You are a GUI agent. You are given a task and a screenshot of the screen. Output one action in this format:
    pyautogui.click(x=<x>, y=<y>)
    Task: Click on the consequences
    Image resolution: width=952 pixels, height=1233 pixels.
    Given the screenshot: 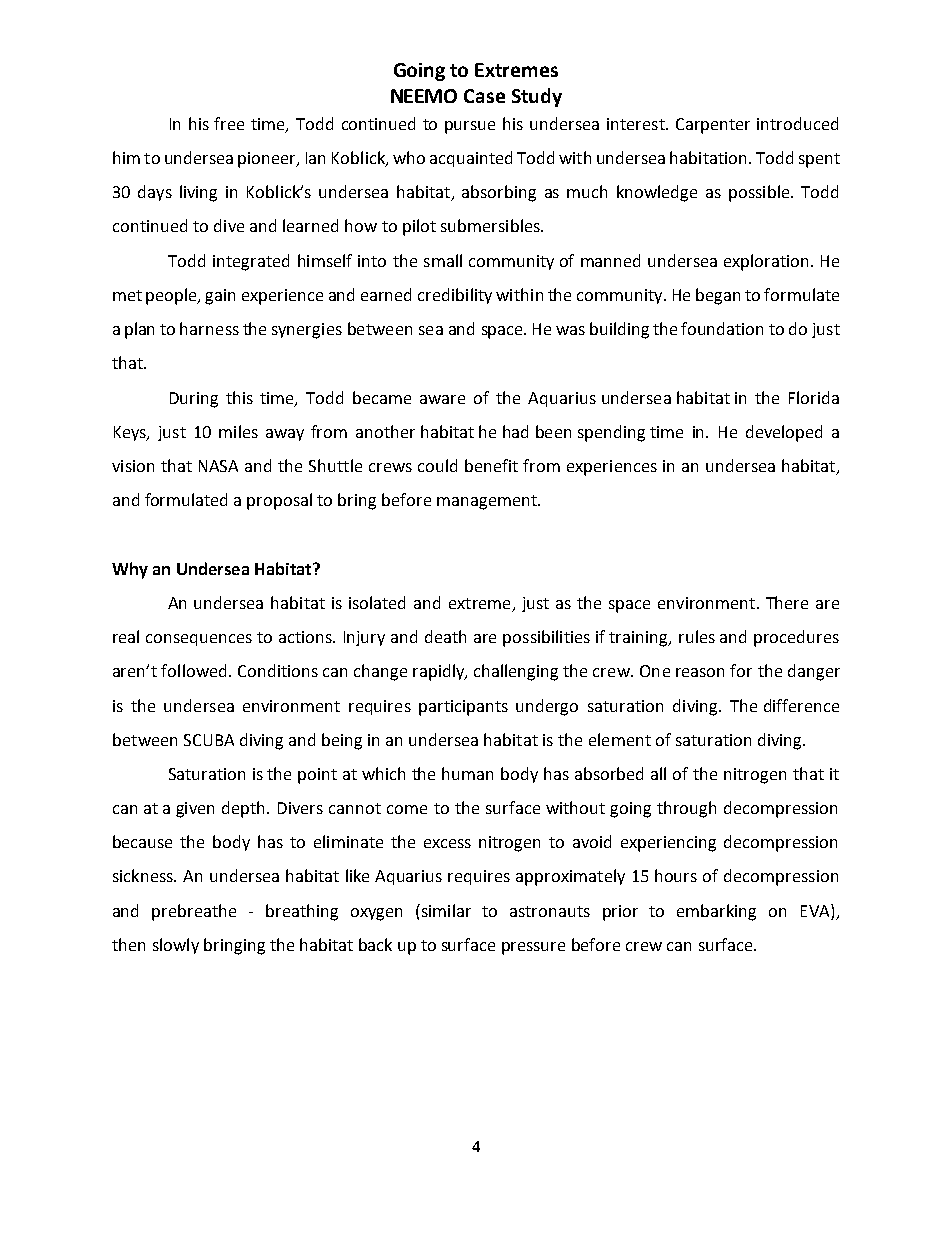 What is the action you would take?
    pyautogui.click(x=199, y=640)
